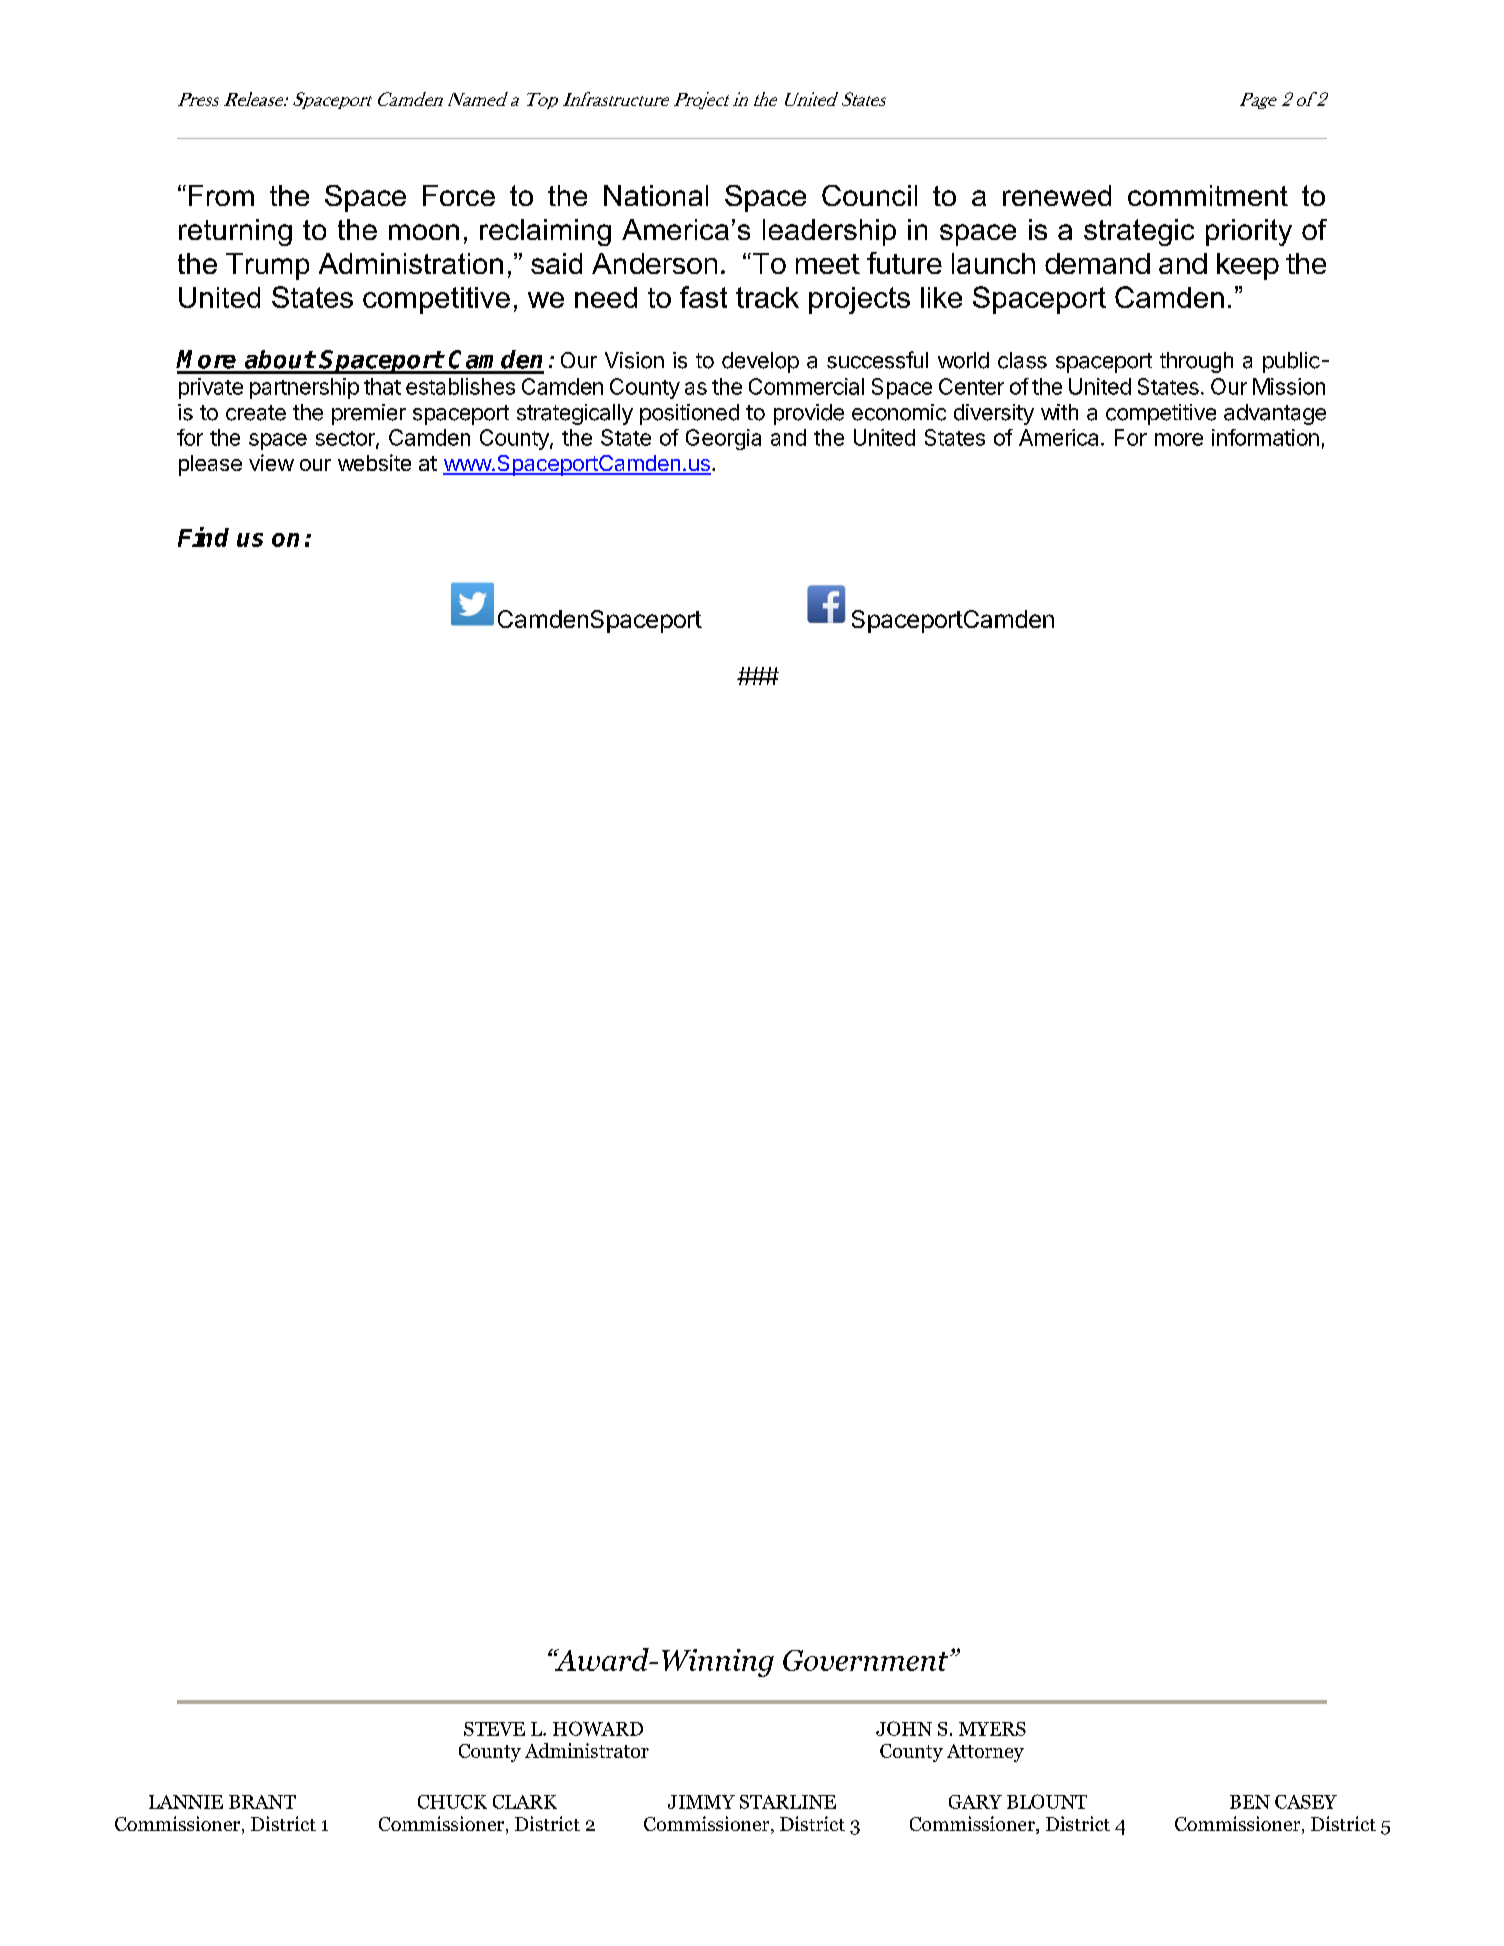  Describe the element at coordinates (1250, 1802) in the page. I see `BEN` at that location.
